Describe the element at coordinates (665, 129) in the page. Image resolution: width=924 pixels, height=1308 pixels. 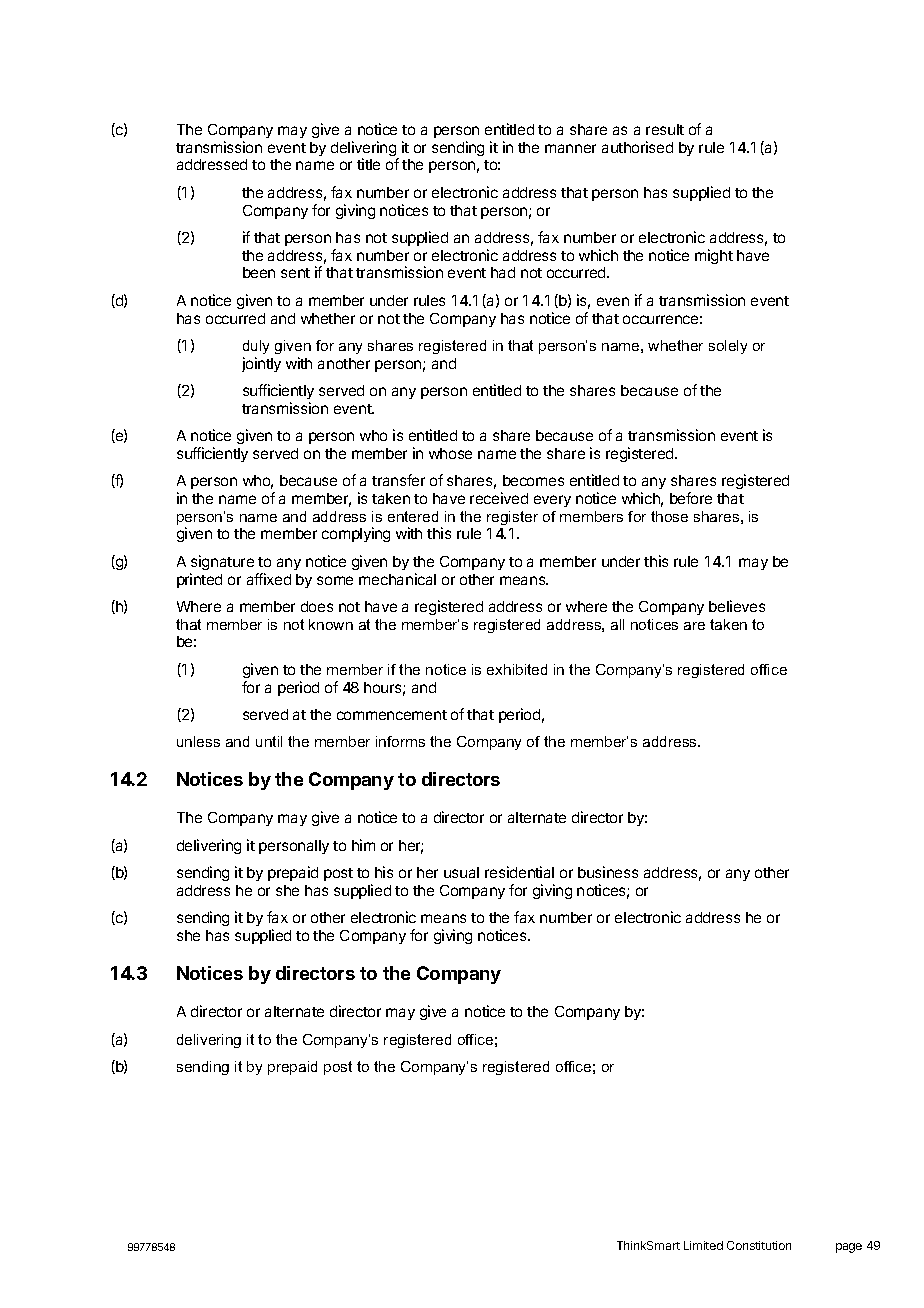
I see `result` at that location.
